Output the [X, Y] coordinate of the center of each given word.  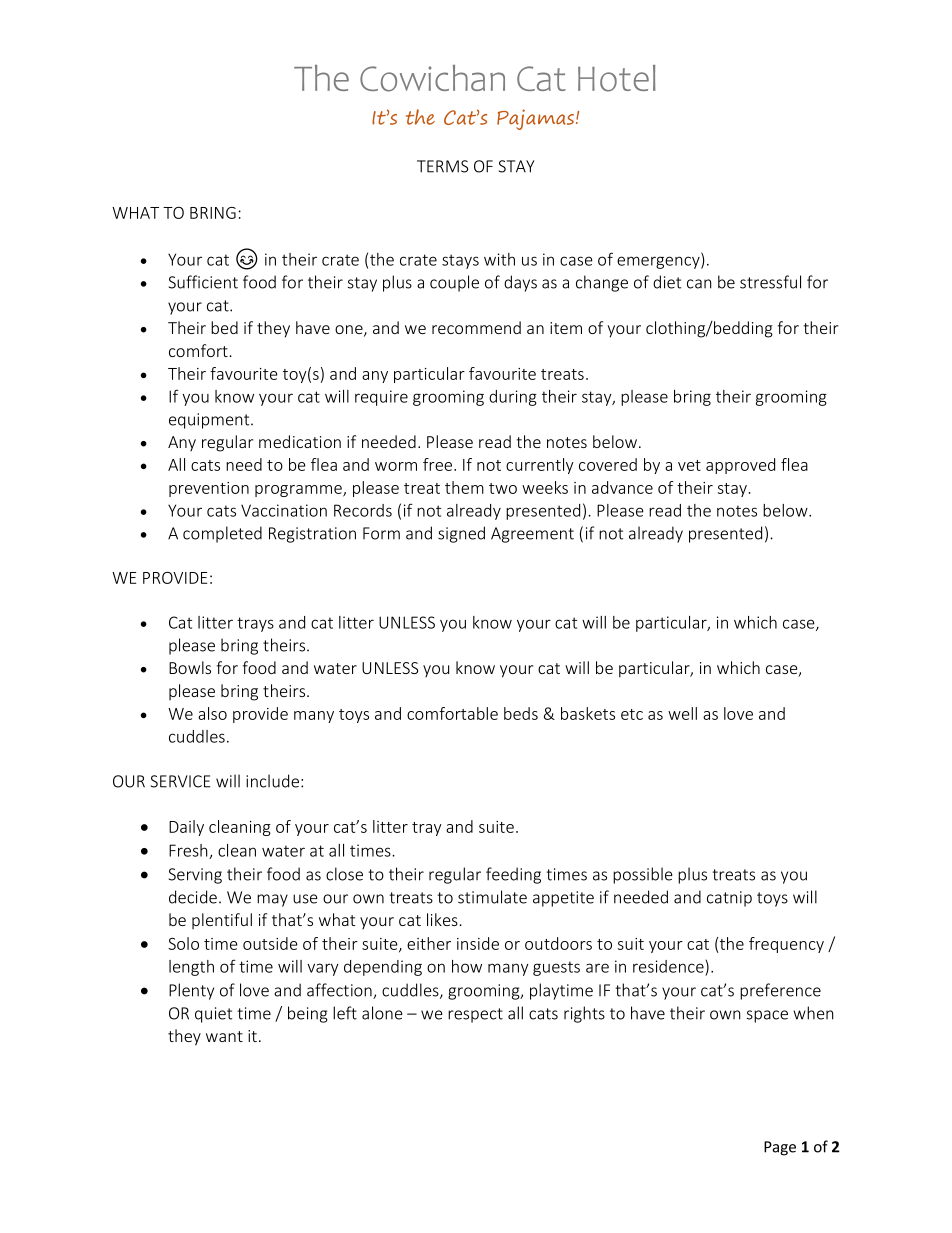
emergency [659, 262]
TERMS [442, 166]
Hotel [617, 78]
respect [475, 1015]
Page [780, 1148]
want [224, 1036]
